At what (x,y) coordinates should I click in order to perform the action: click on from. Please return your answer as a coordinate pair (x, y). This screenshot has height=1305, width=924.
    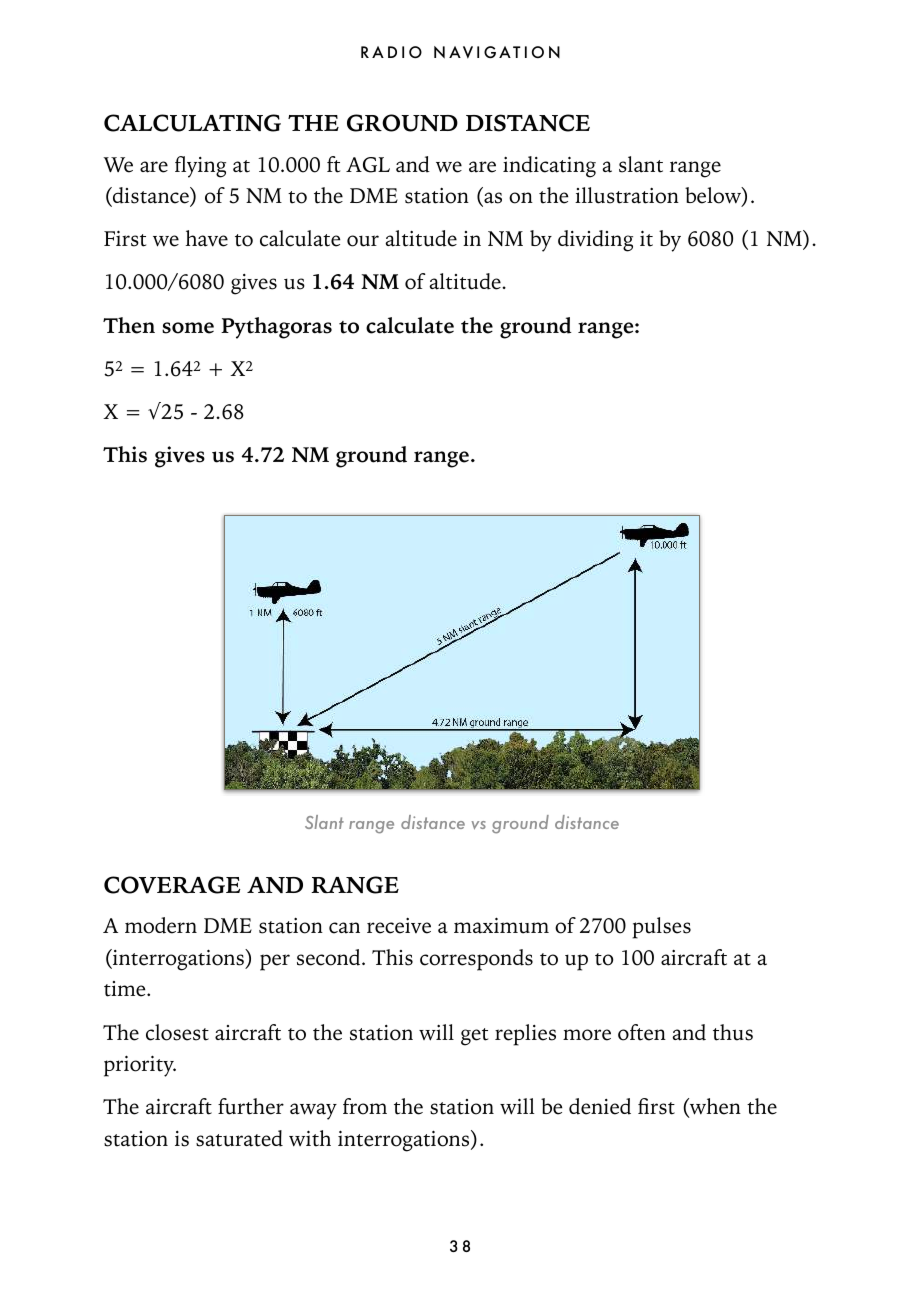
    Looking at the image, I should click on (365, 1106).
